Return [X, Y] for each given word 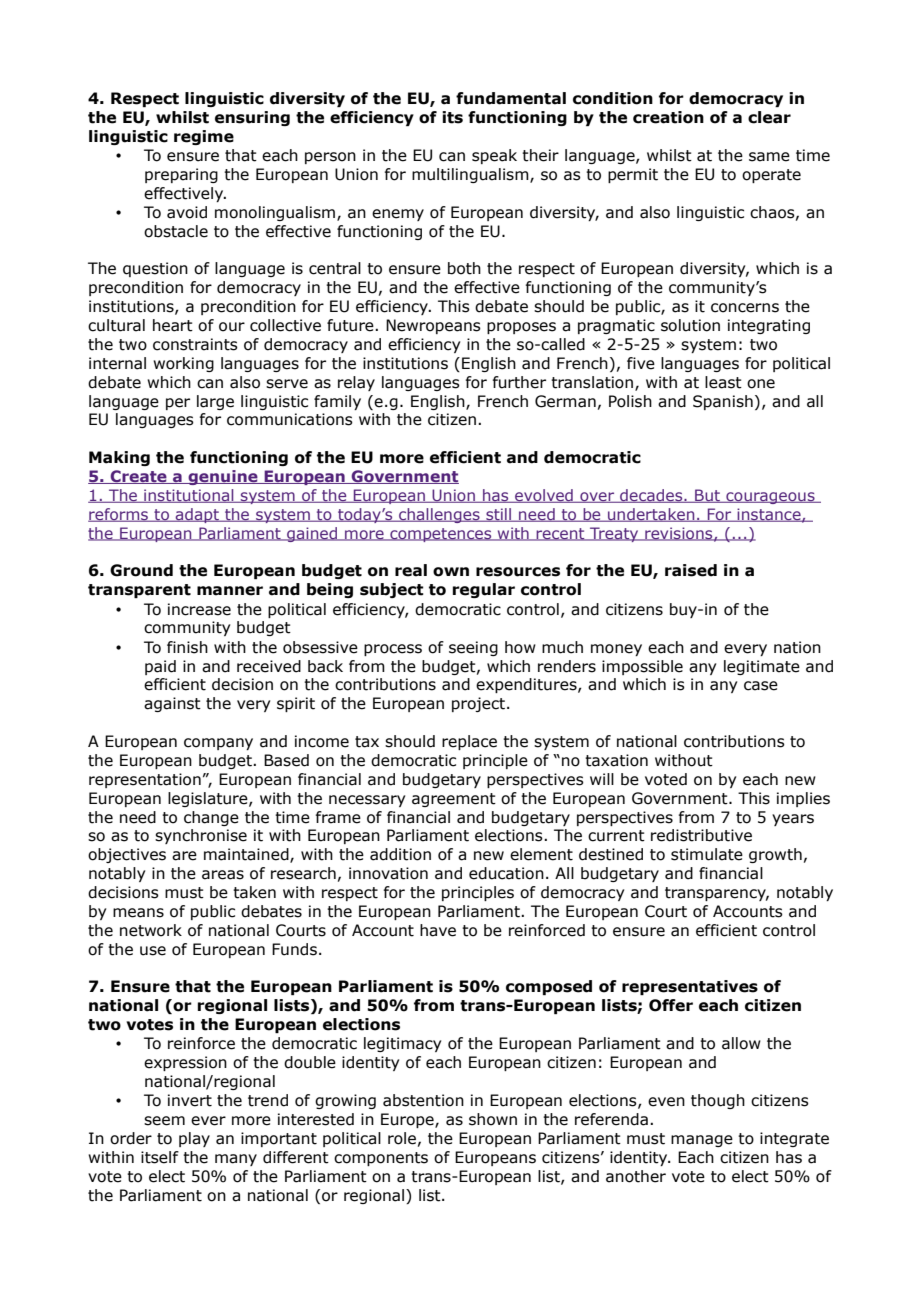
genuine [223, 477]
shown [493, 1119]
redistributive [701, 835]
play [194, 1139]
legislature [209, 799]
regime [204, 137]
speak [494, 156]
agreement [454, 800]
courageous [770, 498]
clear [769, 117]
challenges [439, 515]
